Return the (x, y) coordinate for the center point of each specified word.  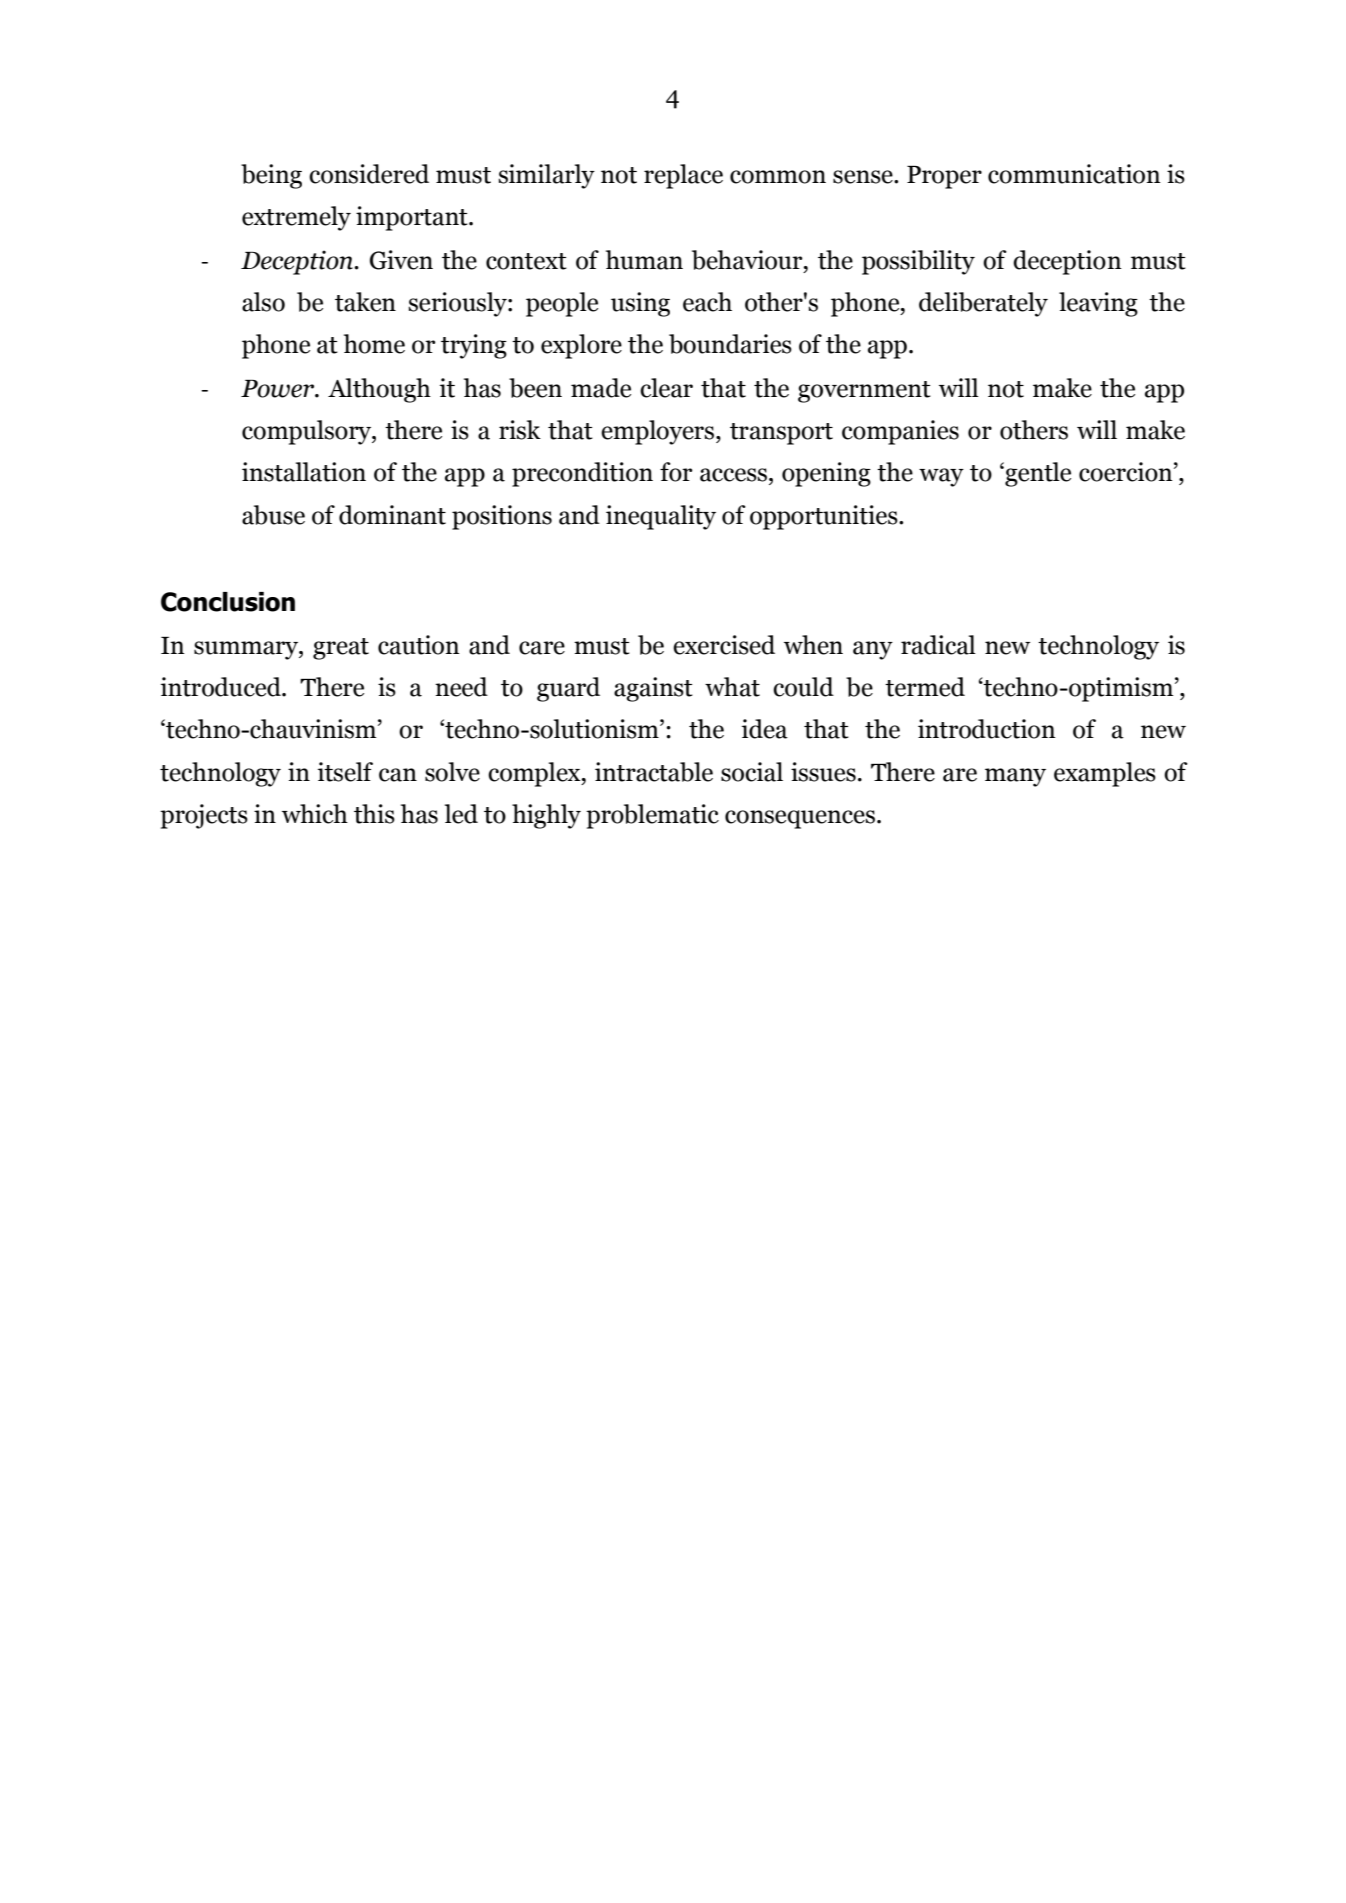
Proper (944, 177)
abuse (273, 515)
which (315, 814)
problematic (652, 816)
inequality (661, 517)
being (271, 176)
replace (683, 176)
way (941, 477)
